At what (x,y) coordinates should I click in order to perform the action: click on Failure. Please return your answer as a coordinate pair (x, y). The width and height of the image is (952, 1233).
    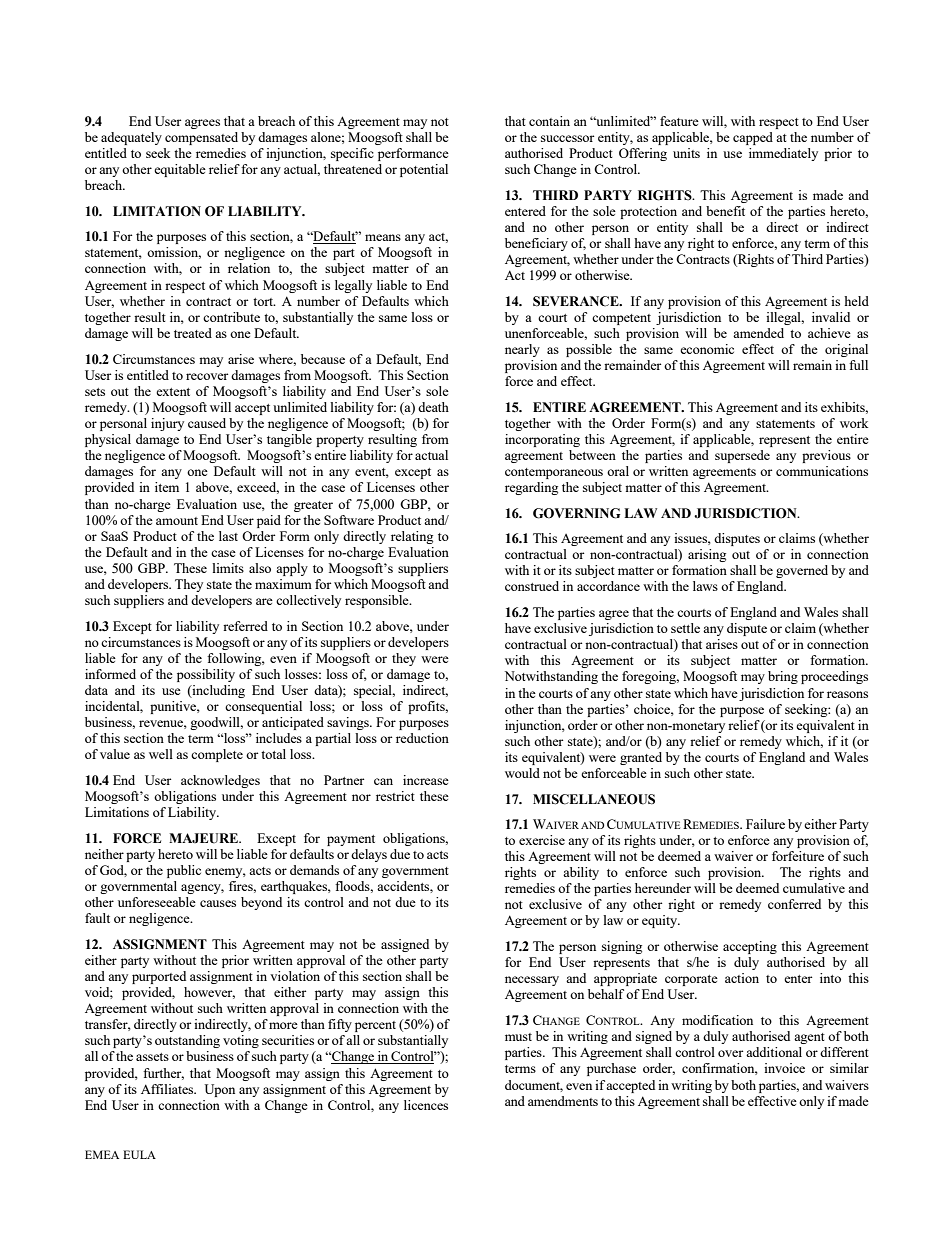
    Looking at the image, I should click on (765, 824).
